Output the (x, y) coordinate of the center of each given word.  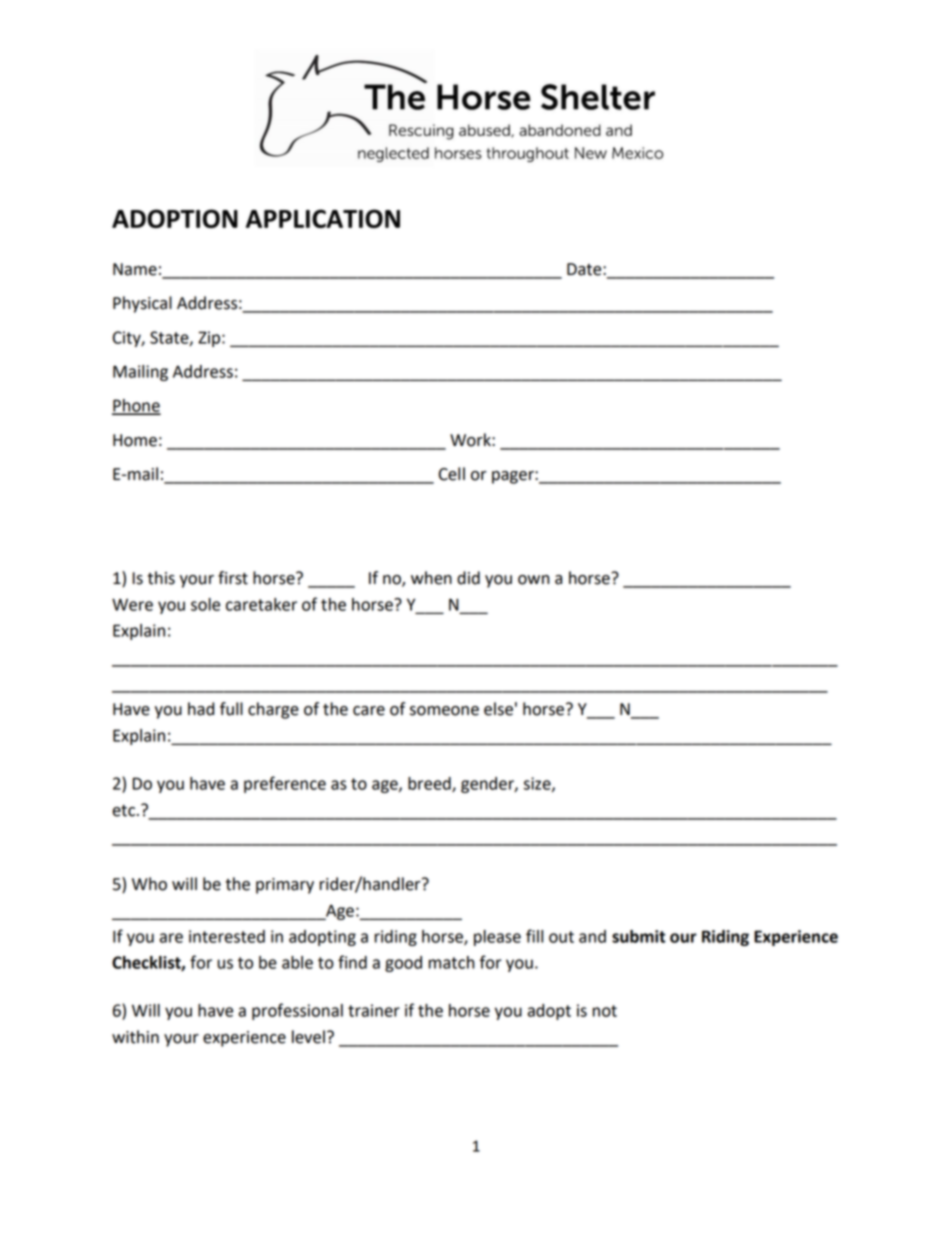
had (201, 709)
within (135, 1037)
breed (430, 784)
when (431, 578)
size (538, 784)
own (533, 580)
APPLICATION (323, 218)
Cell (452, 474)
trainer (374, 1010)
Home (135, 440)
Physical (142, 304)
